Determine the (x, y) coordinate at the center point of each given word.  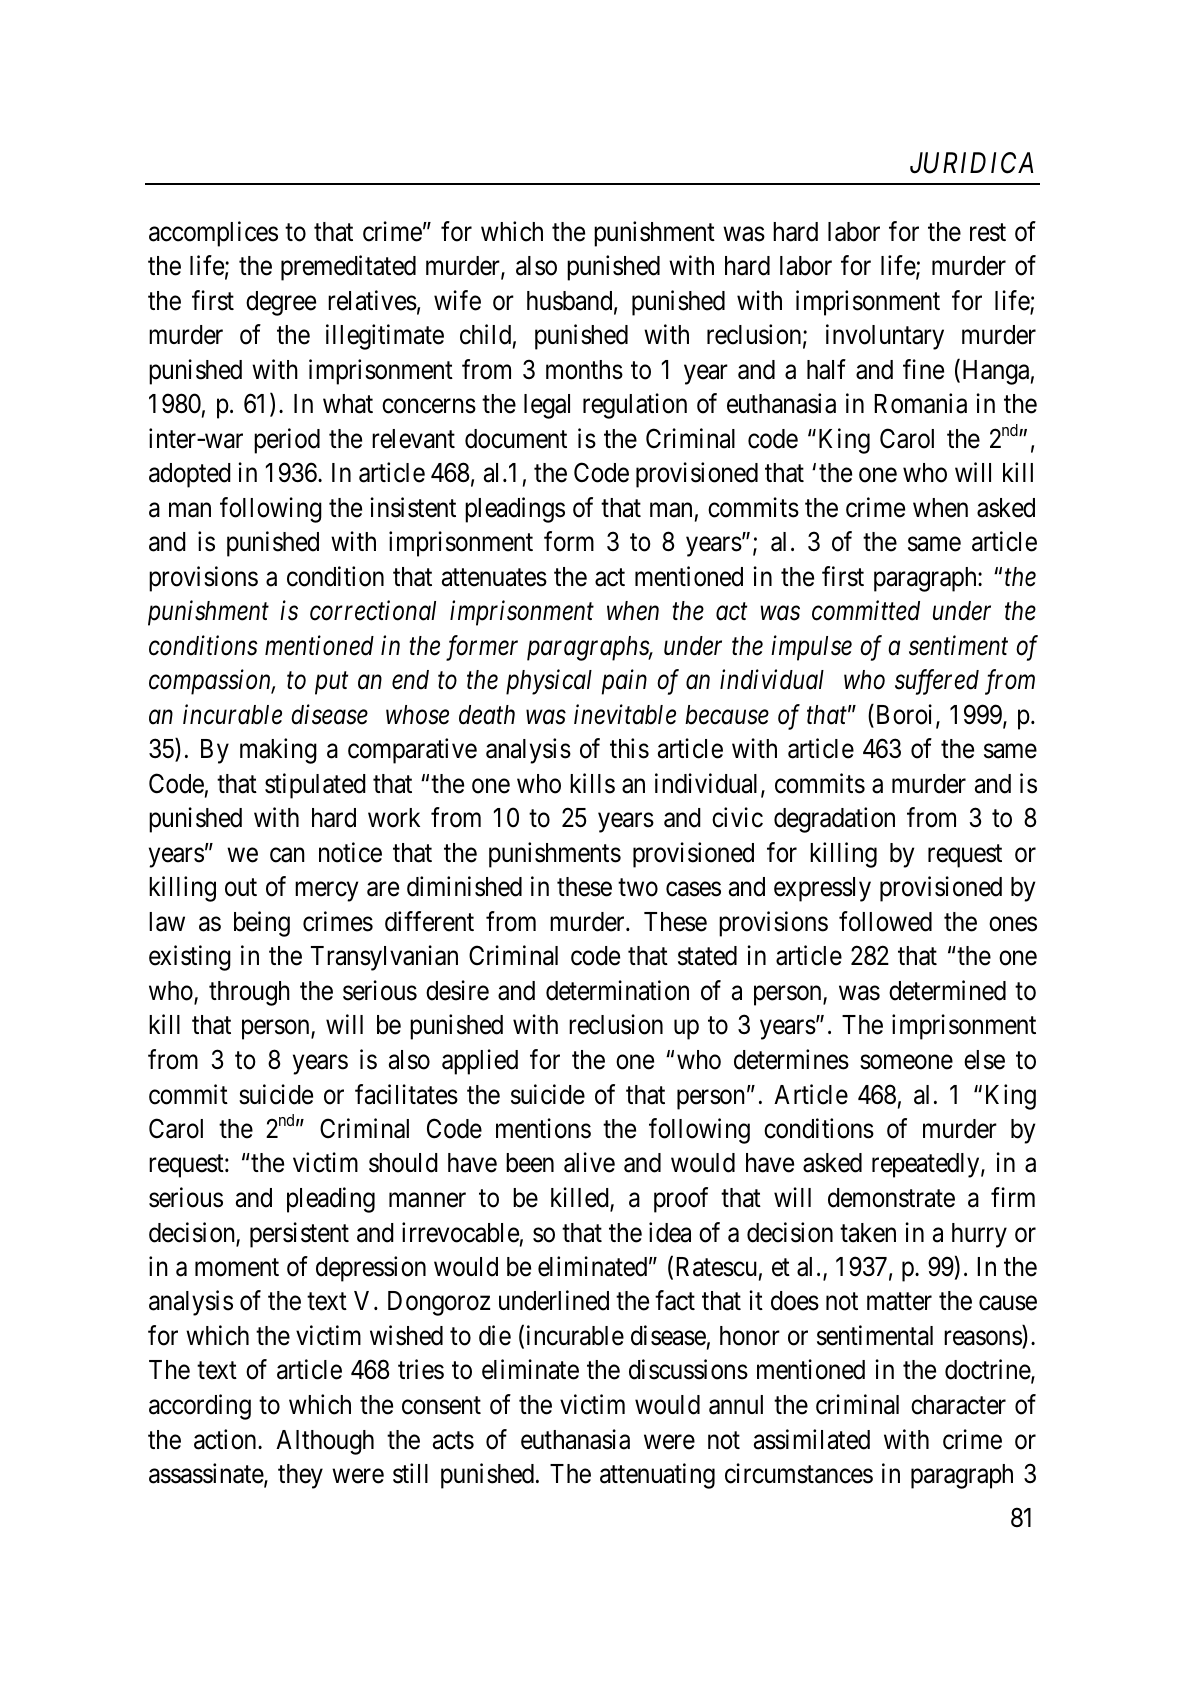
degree (281, 303)
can (287, 855)
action (226, 1439)
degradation (834, 820)
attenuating (657, 1476)
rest (988, 232)
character (958, 1405)
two (638, 888)
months (584, 370)
